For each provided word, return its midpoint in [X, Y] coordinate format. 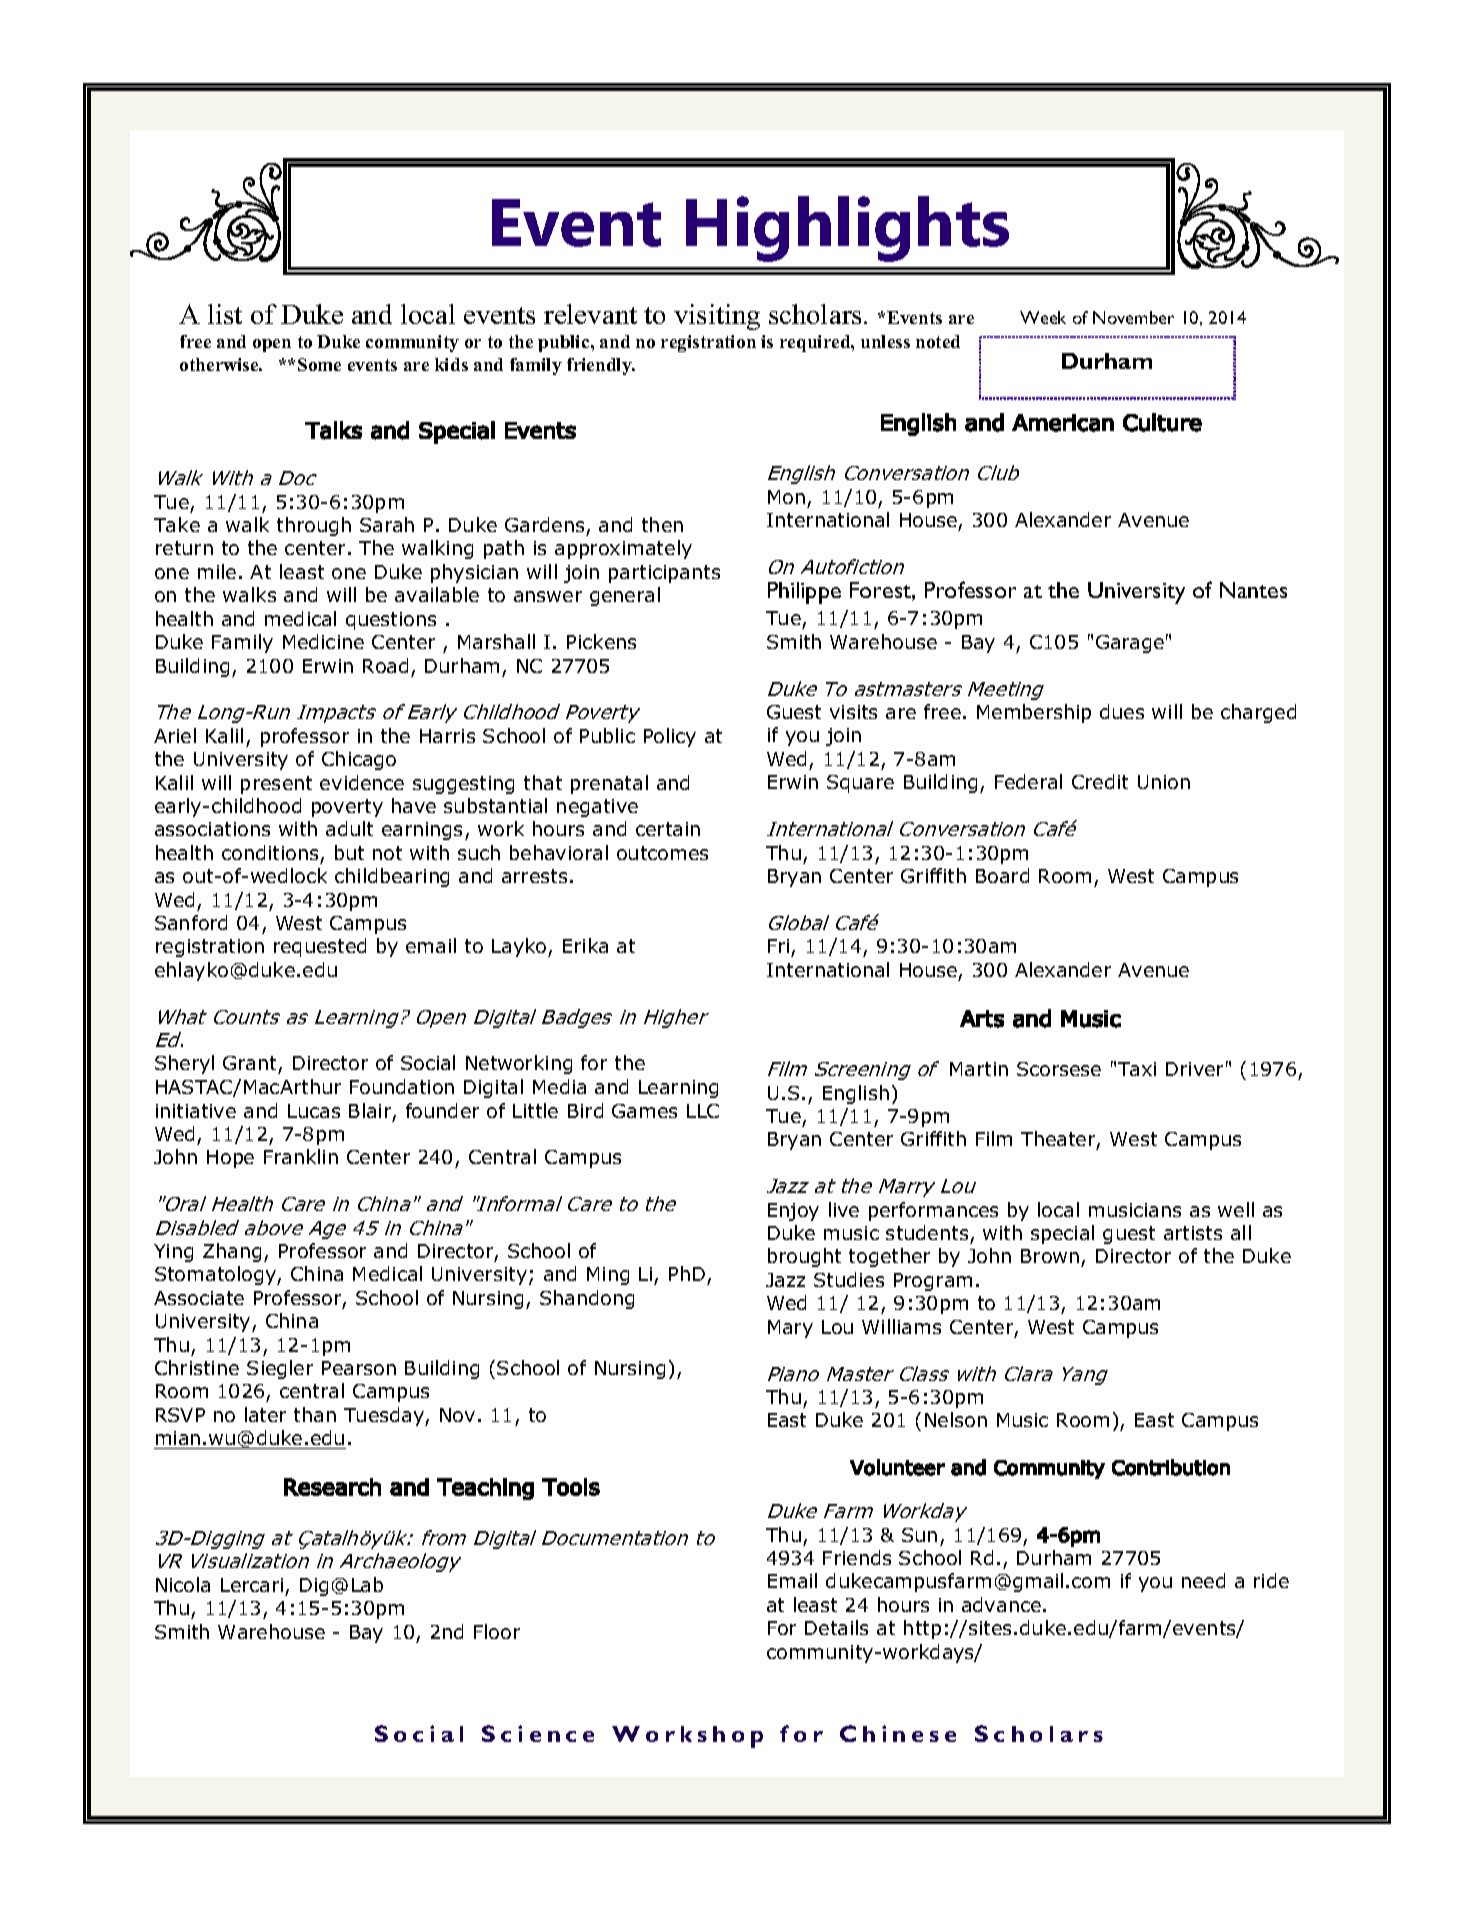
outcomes [662, 853]
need [1203, 1580]
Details [836, 1627]
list [225, 314]
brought [804, 1257]
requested [320, 947]
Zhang [232, 1252]
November [1133, 317]
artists [1193, 1233]
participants [664, 574]
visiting [717, 317]
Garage [1130, 644]
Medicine [323, 641]
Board [1002, 875]
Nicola [183, 1584]
